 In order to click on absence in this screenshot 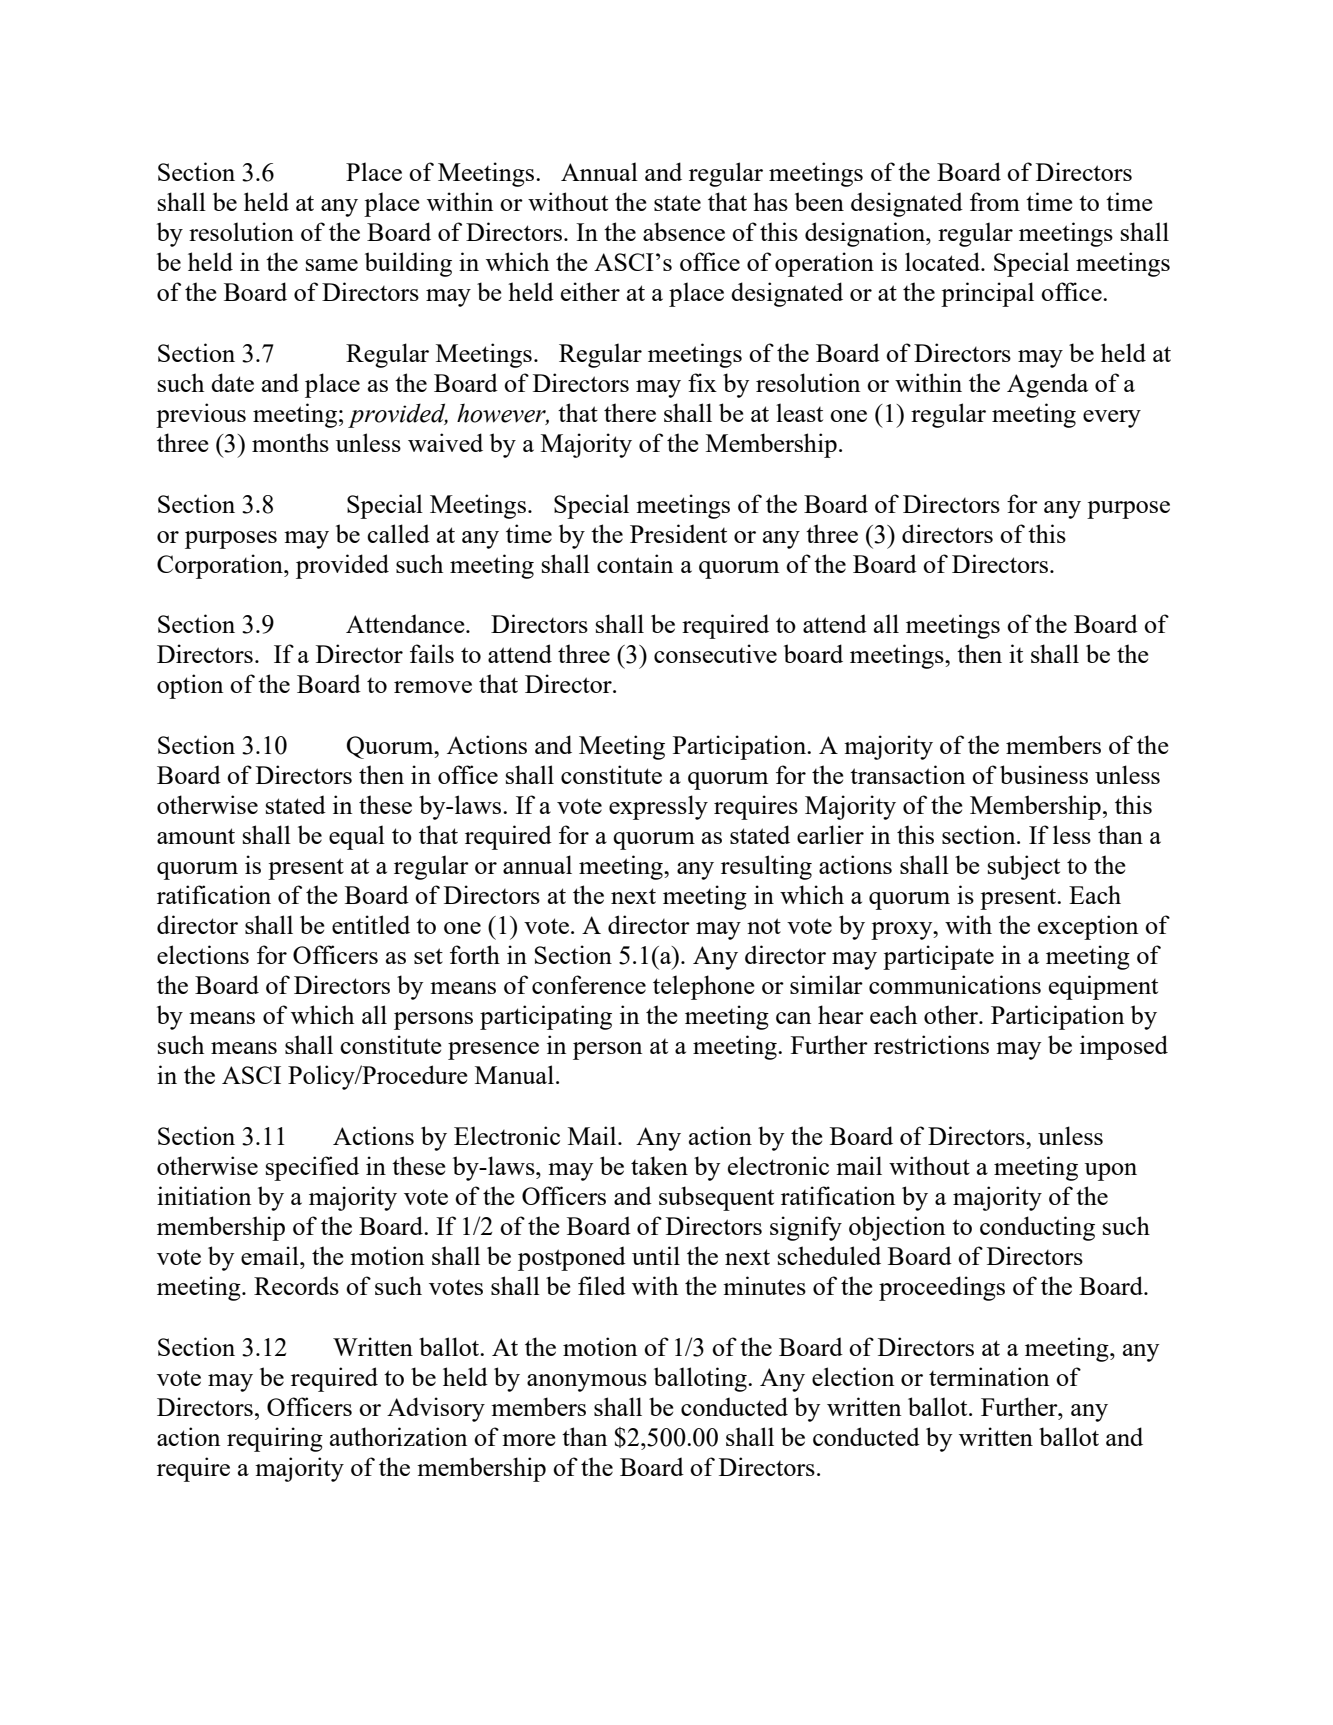, I will do `click(684, 231)`.
